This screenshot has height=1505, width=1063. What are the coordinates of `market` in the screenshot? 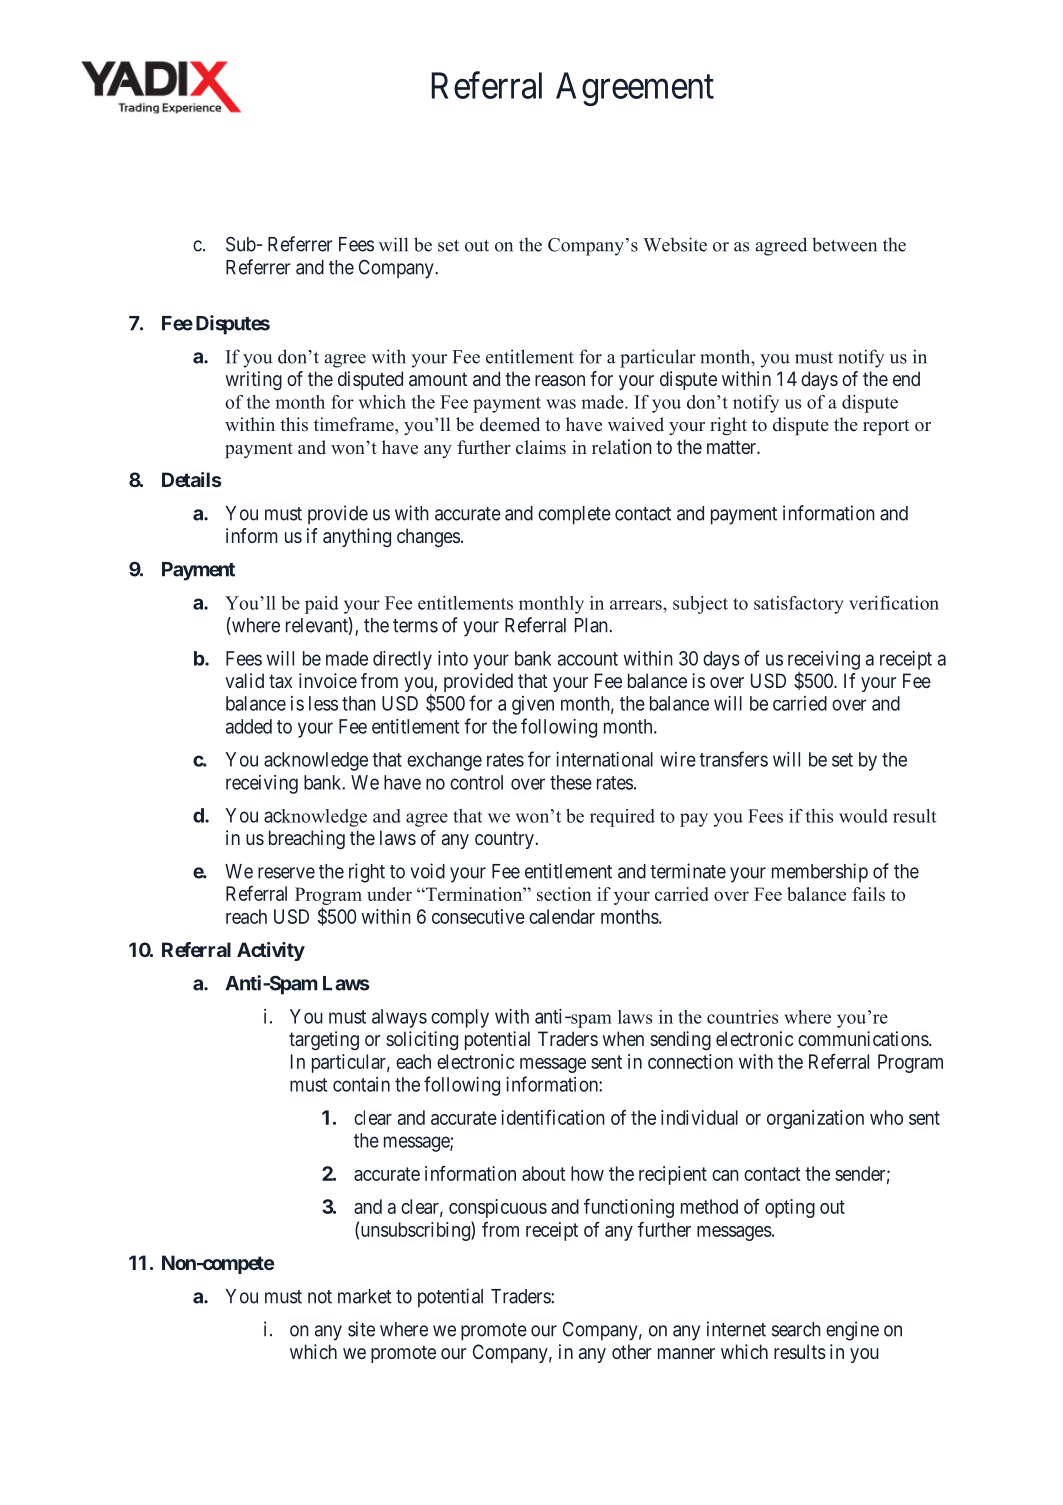 It's located at (365, 1296).
